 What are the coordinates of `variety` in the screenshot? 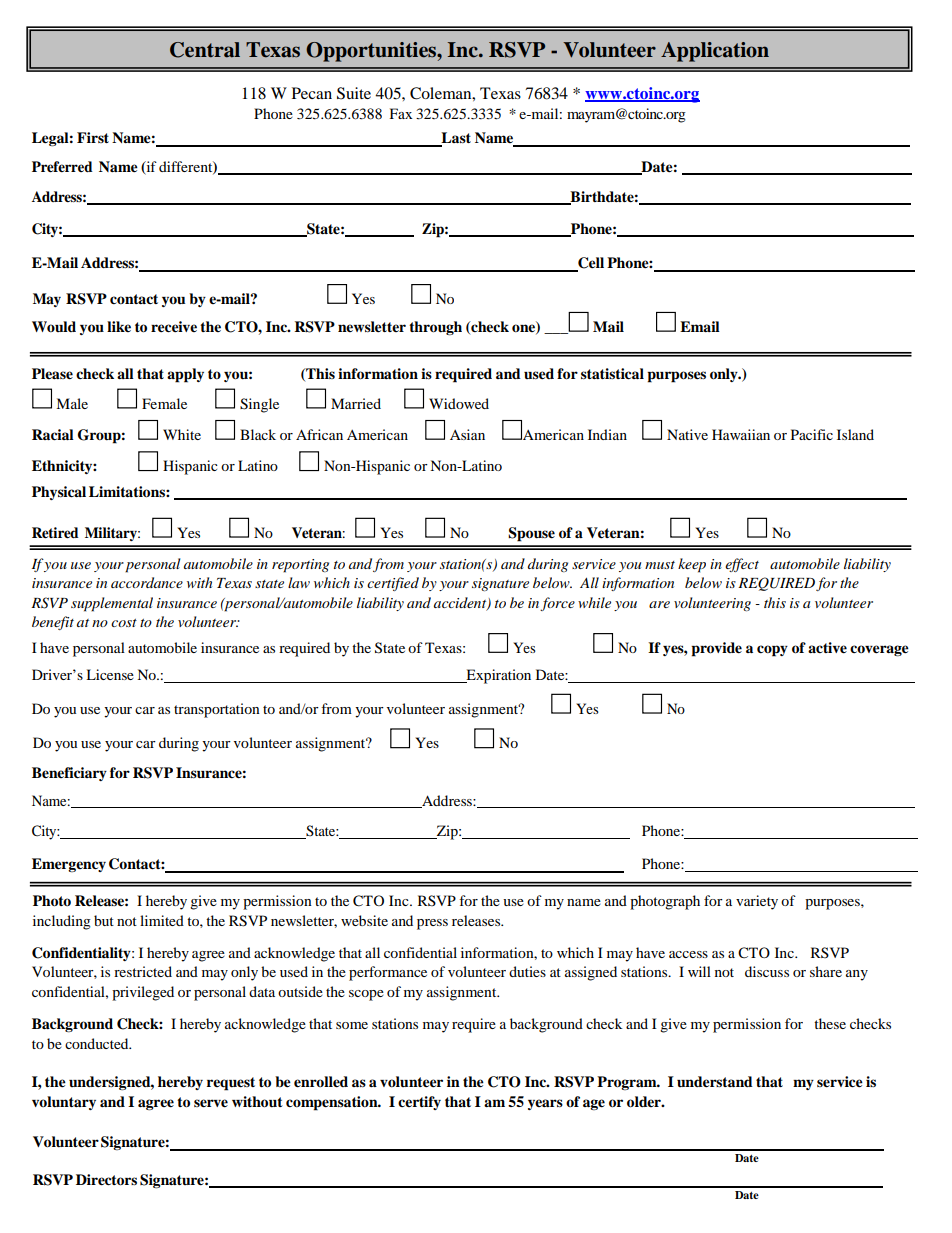 It's located at (757, 902).
